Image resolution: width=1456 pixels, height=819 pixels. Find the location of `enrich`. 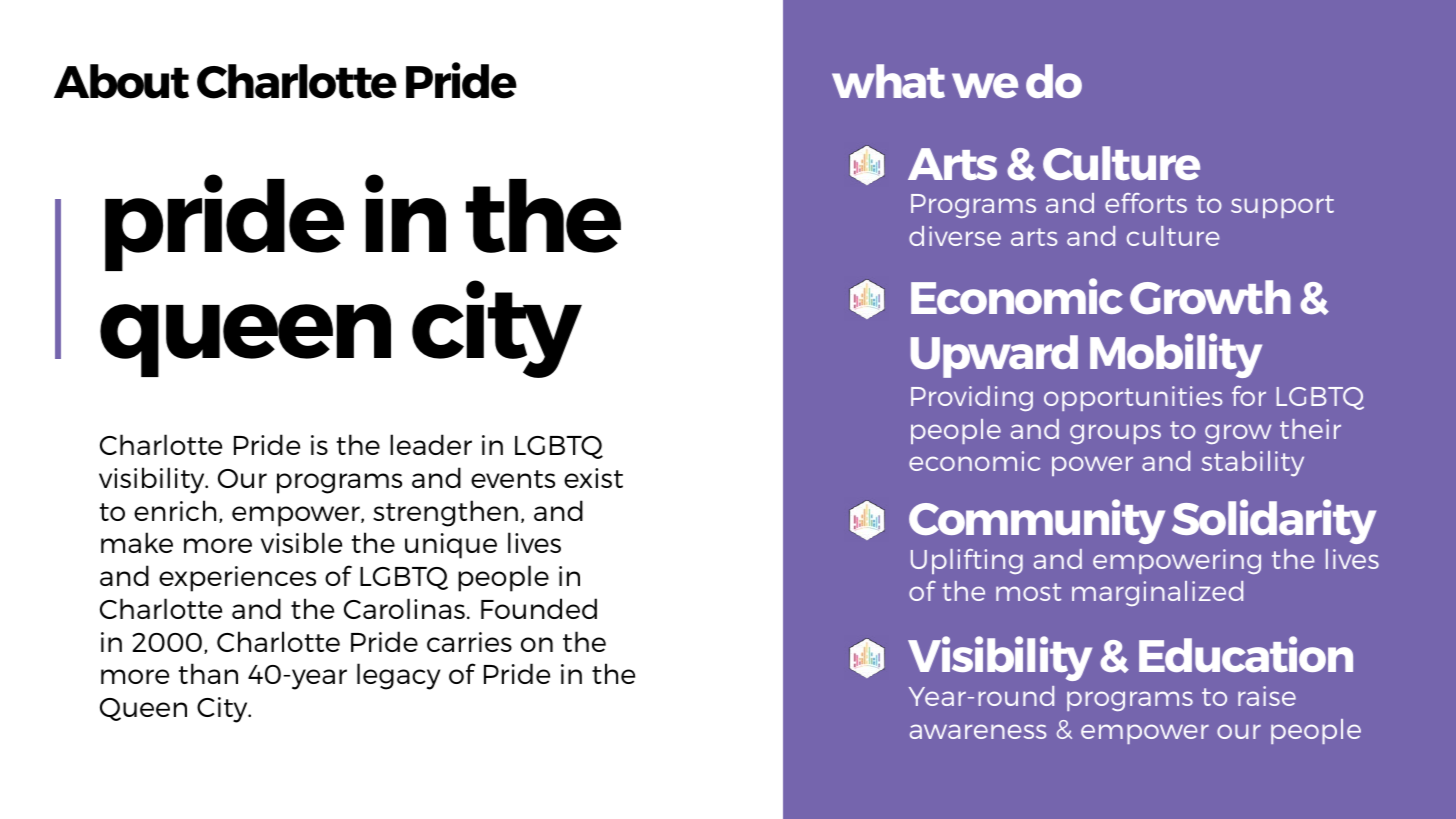

enrich is located at coordinates (175, 510).
